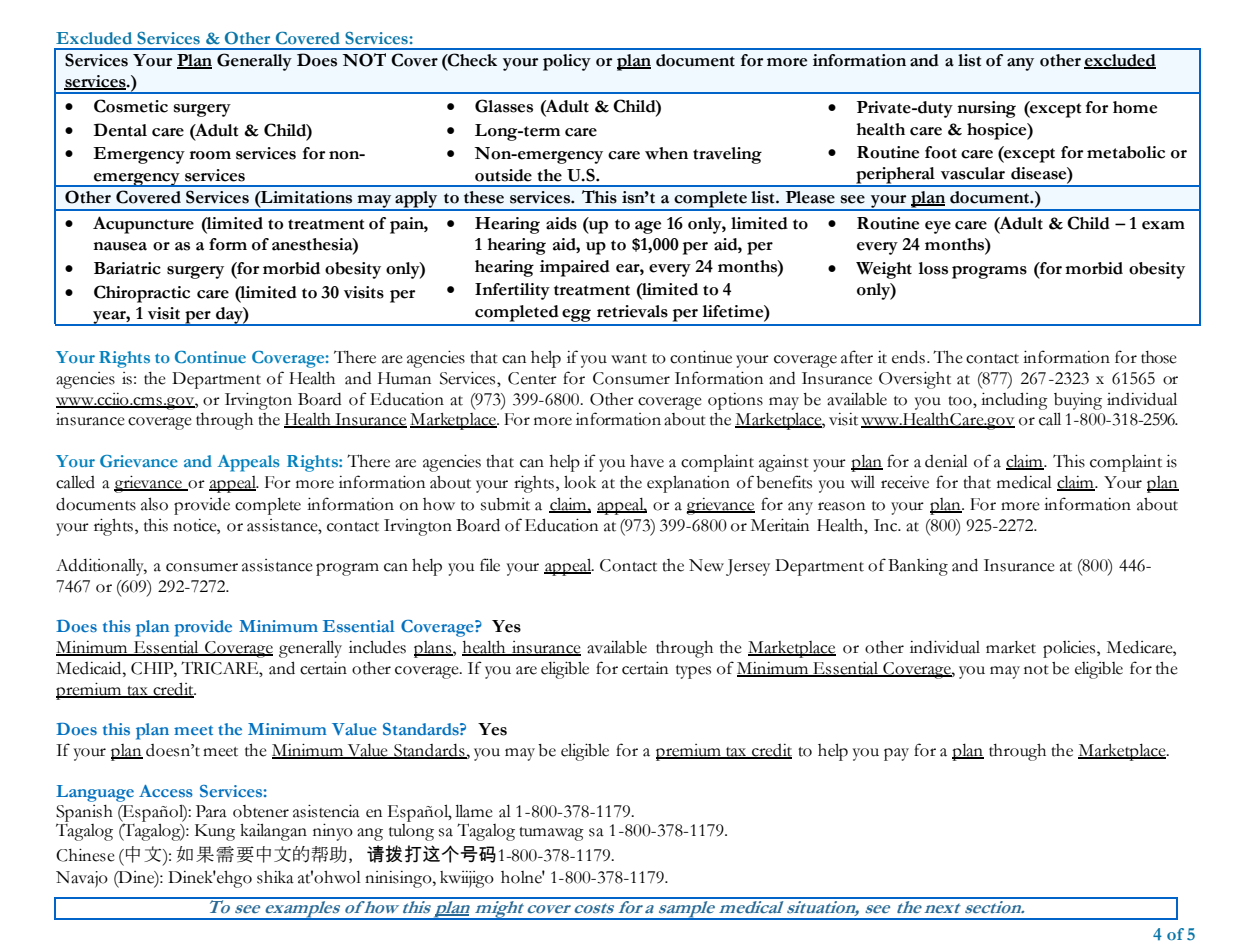 This screenshot has height=952, width=1233. Describe the element at coordinates (377, 647) in the screenshot. I see `includes` at that location.
